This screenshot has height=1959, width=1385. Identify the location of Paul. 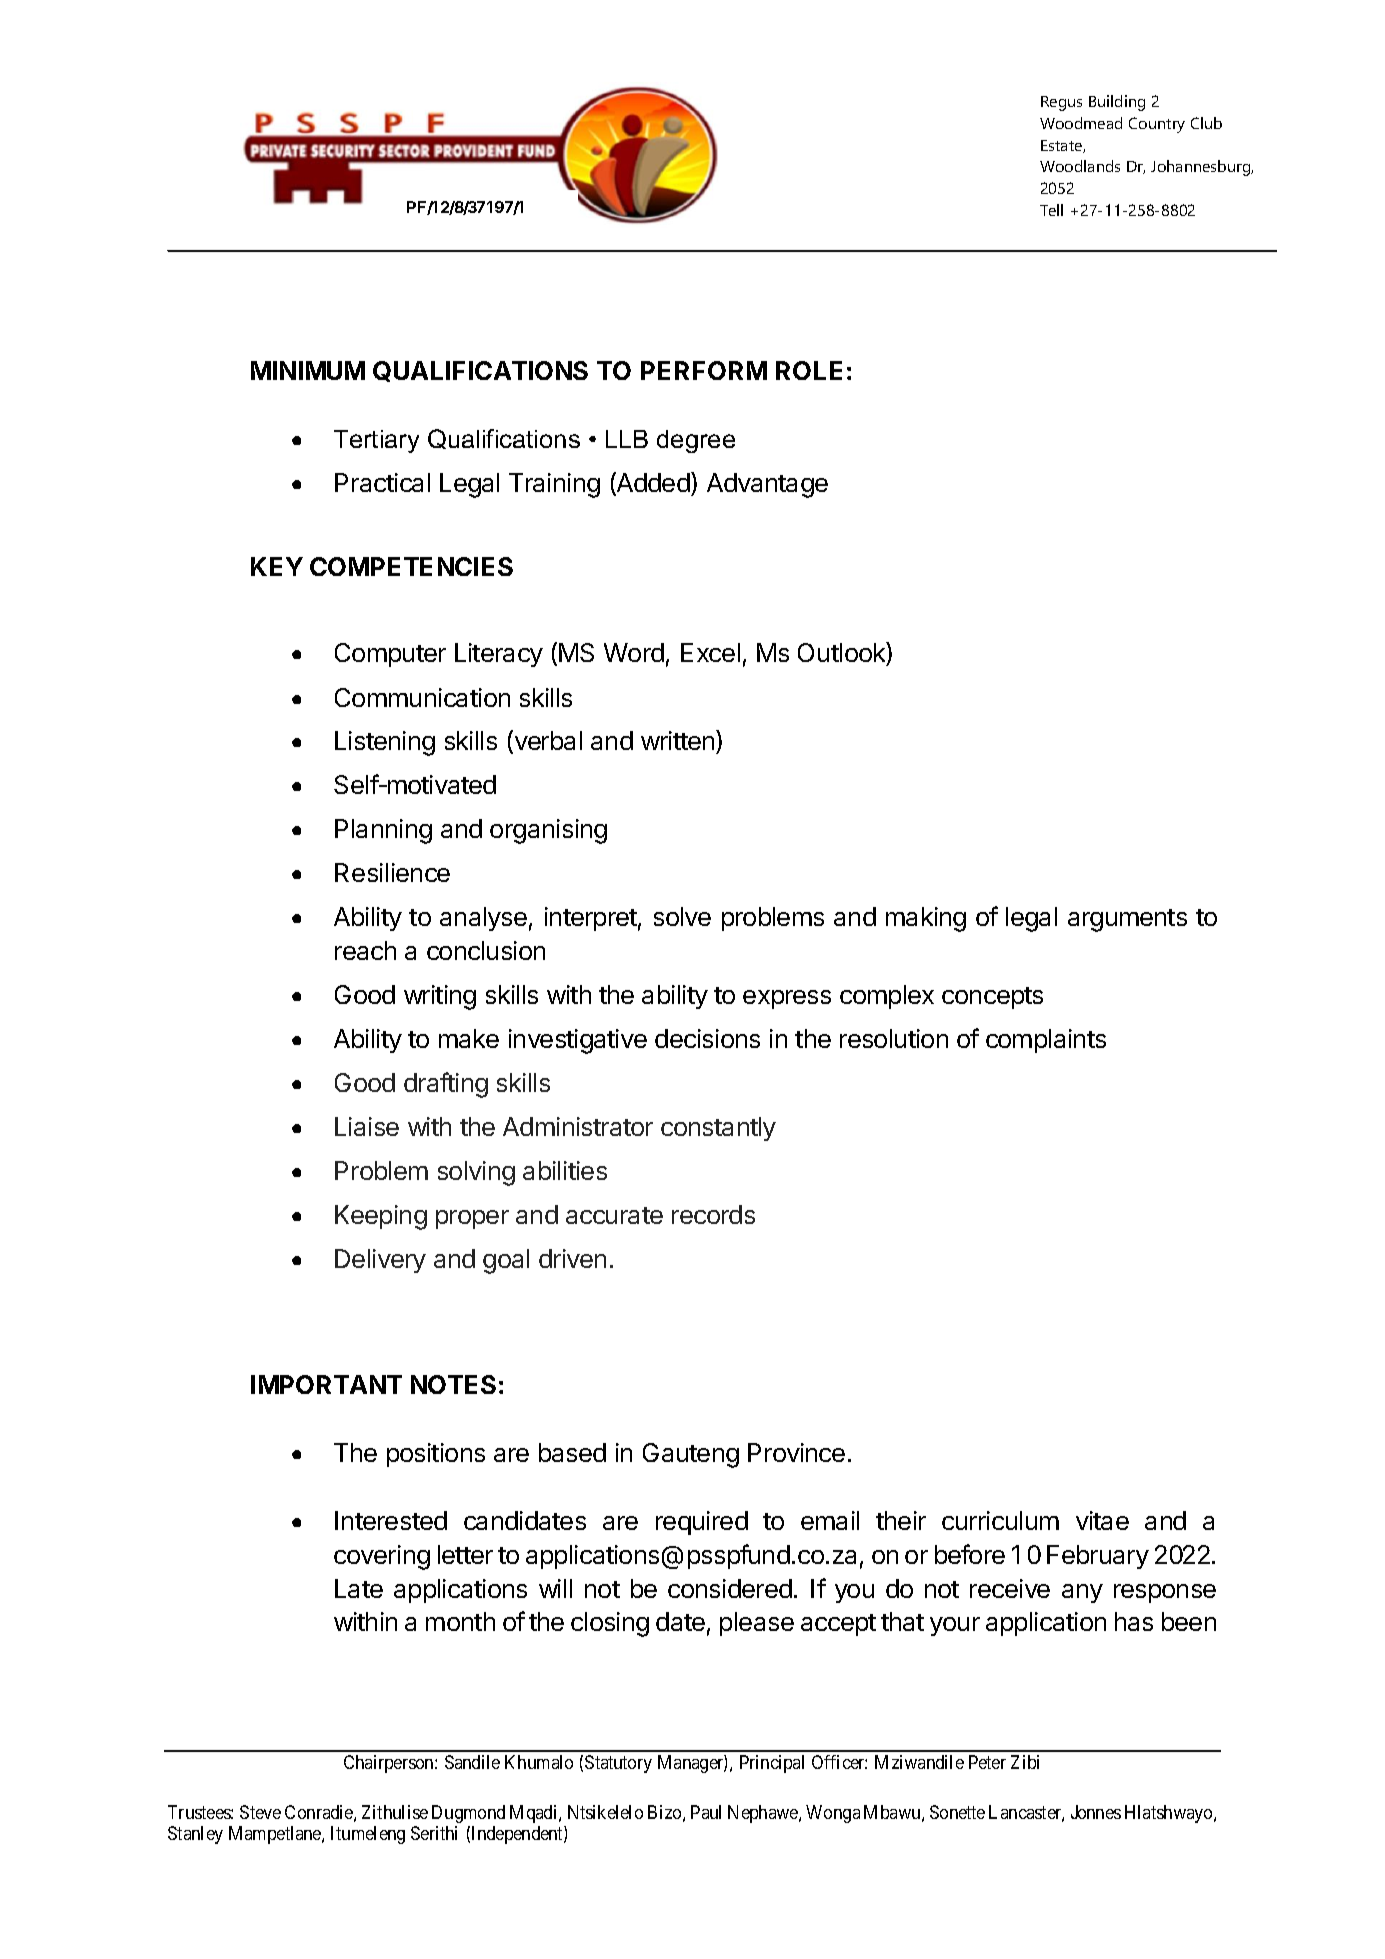
(706, 1812).
